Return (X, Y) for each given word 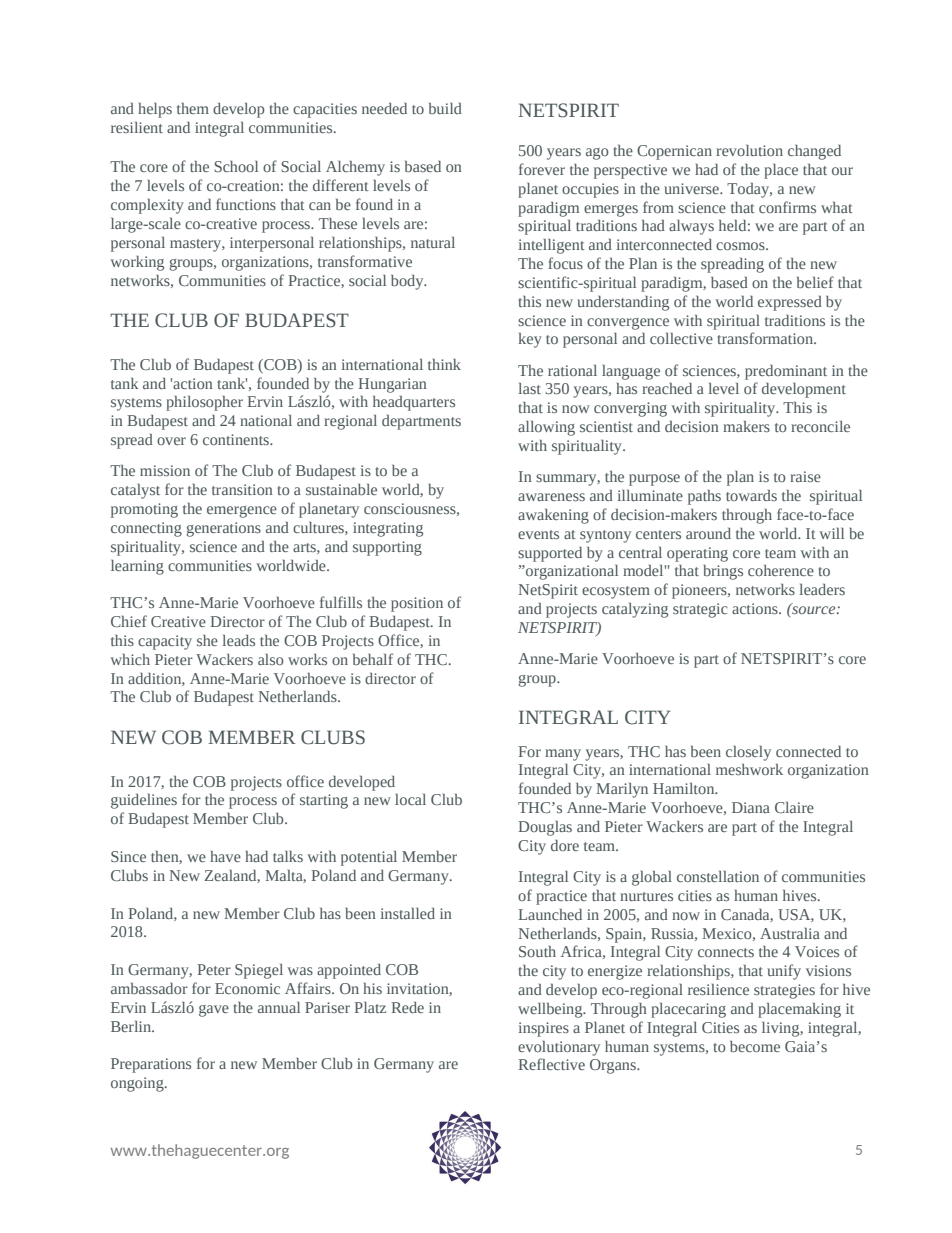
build (445, 108)
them (193, 108)
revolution (749, 150)
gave (214, 1011)
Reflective (551, 1064)
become (755, 1046)
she (207, 640)
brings (723, 572)
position (417, 604)
